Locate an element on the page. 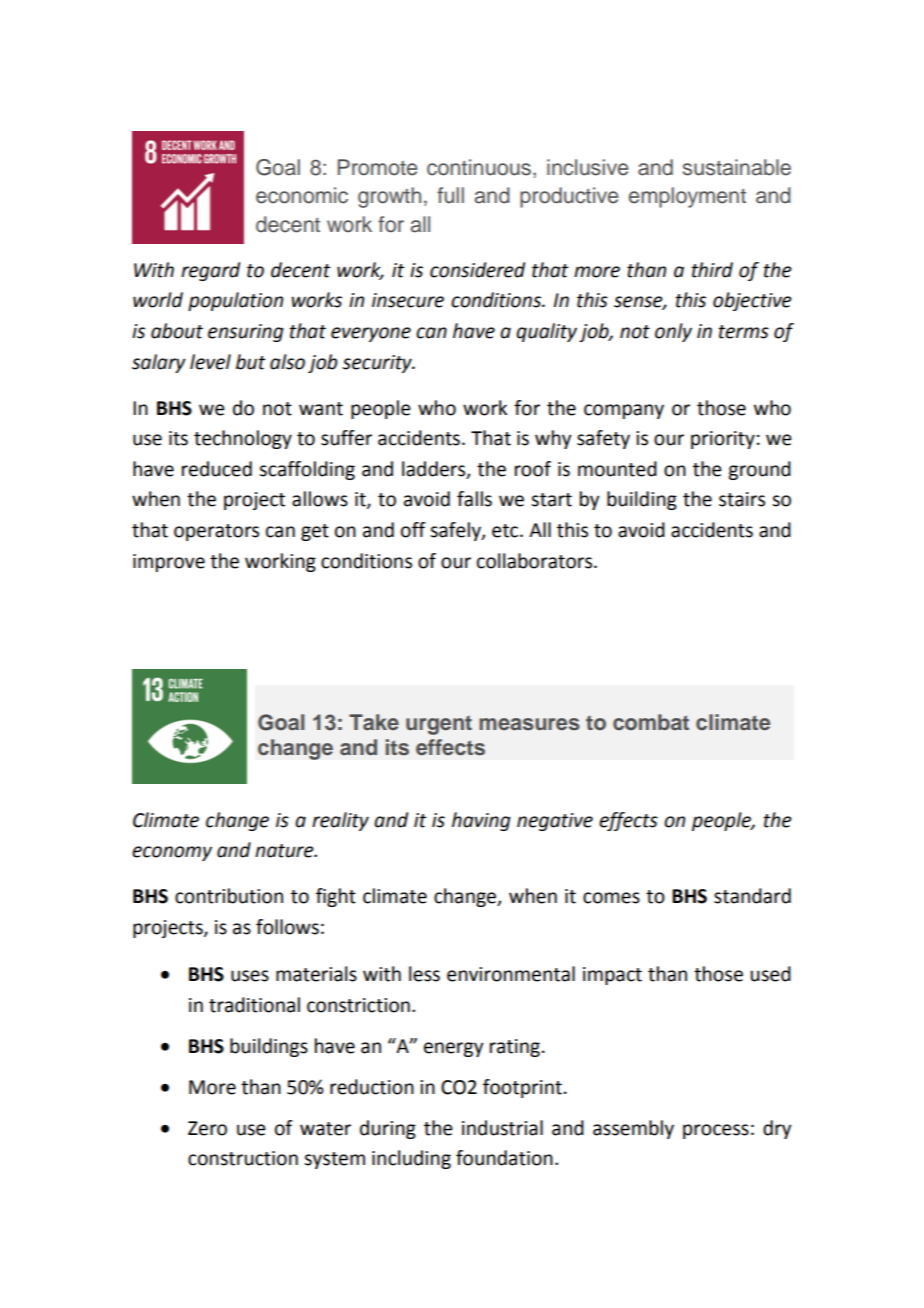 The height and width of the document is (1308, 924). process is located at coordinates (716, 1131).
